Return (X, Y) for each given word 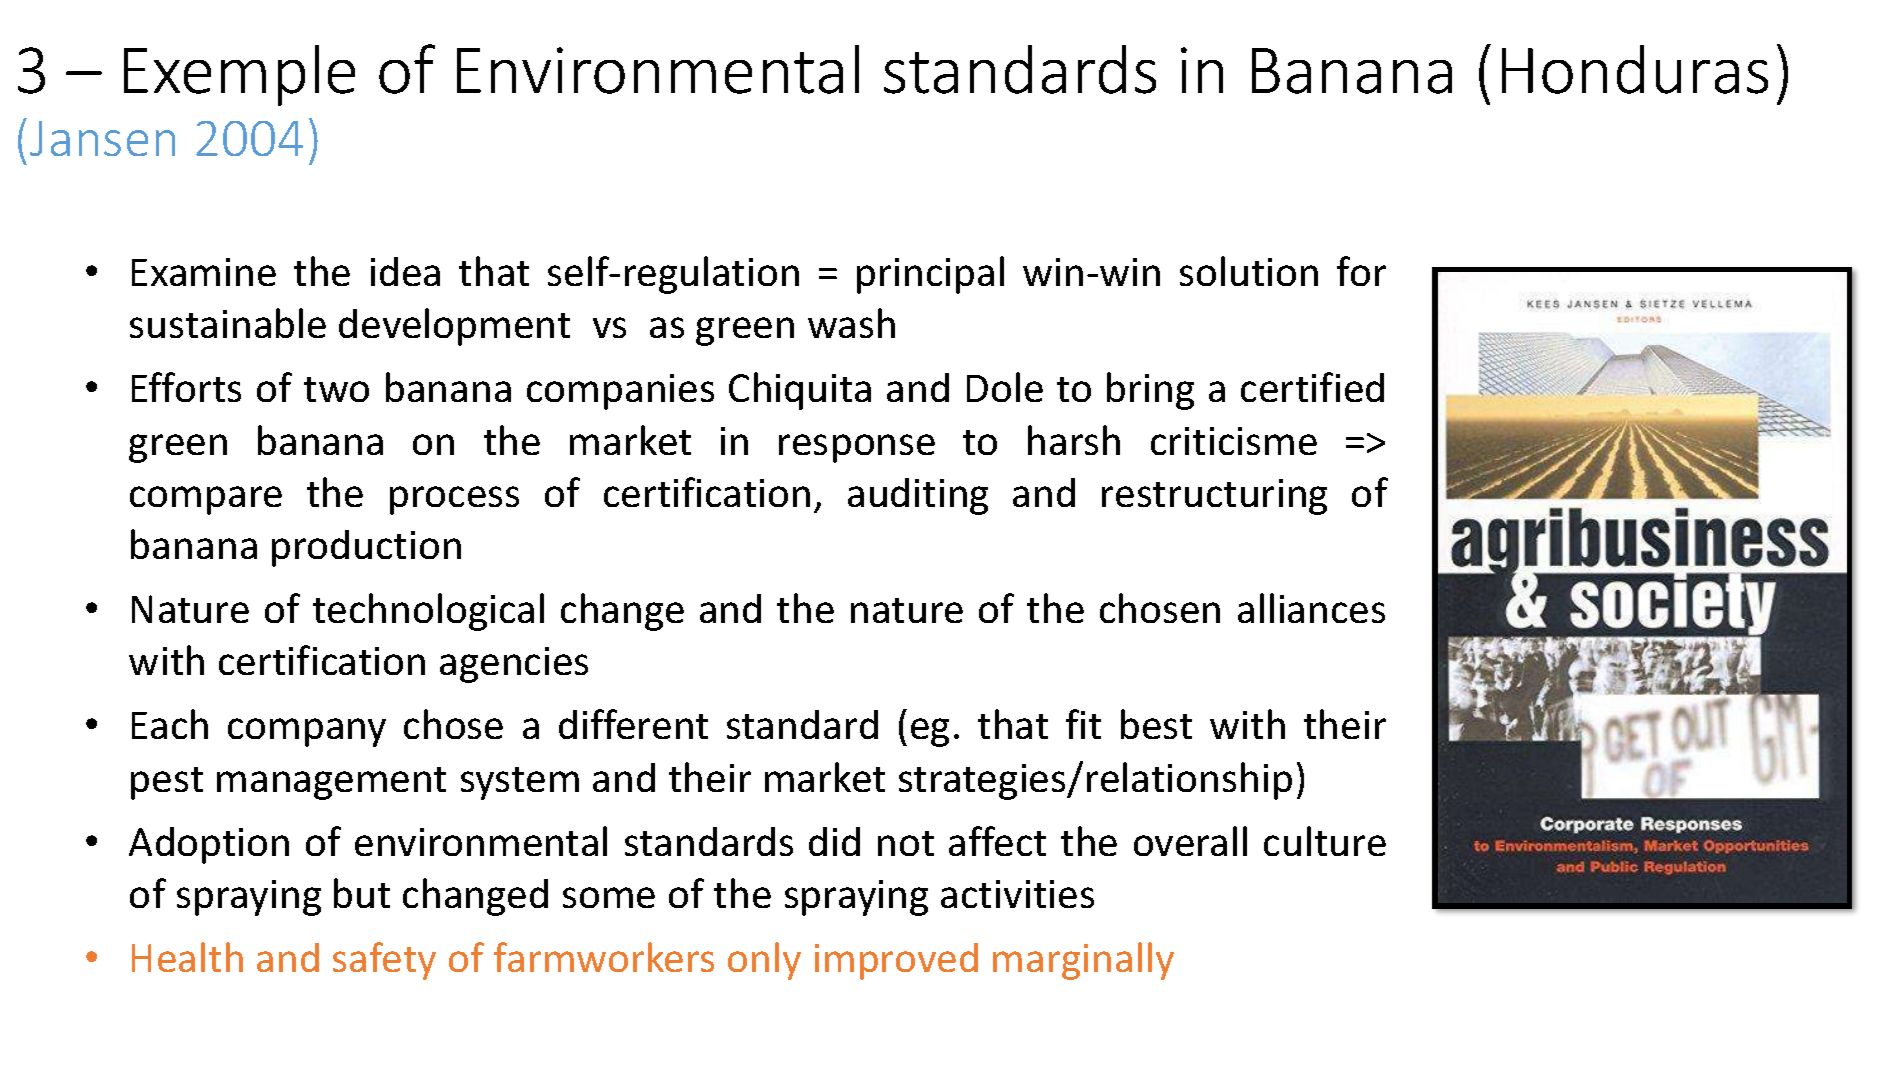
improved (896, 961)
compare (206, 500)
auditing (918, 496)
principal (930, 275)
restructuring (1214, 497)
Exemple (239, 75)
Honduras (1635, 69)
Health (187, 957)
